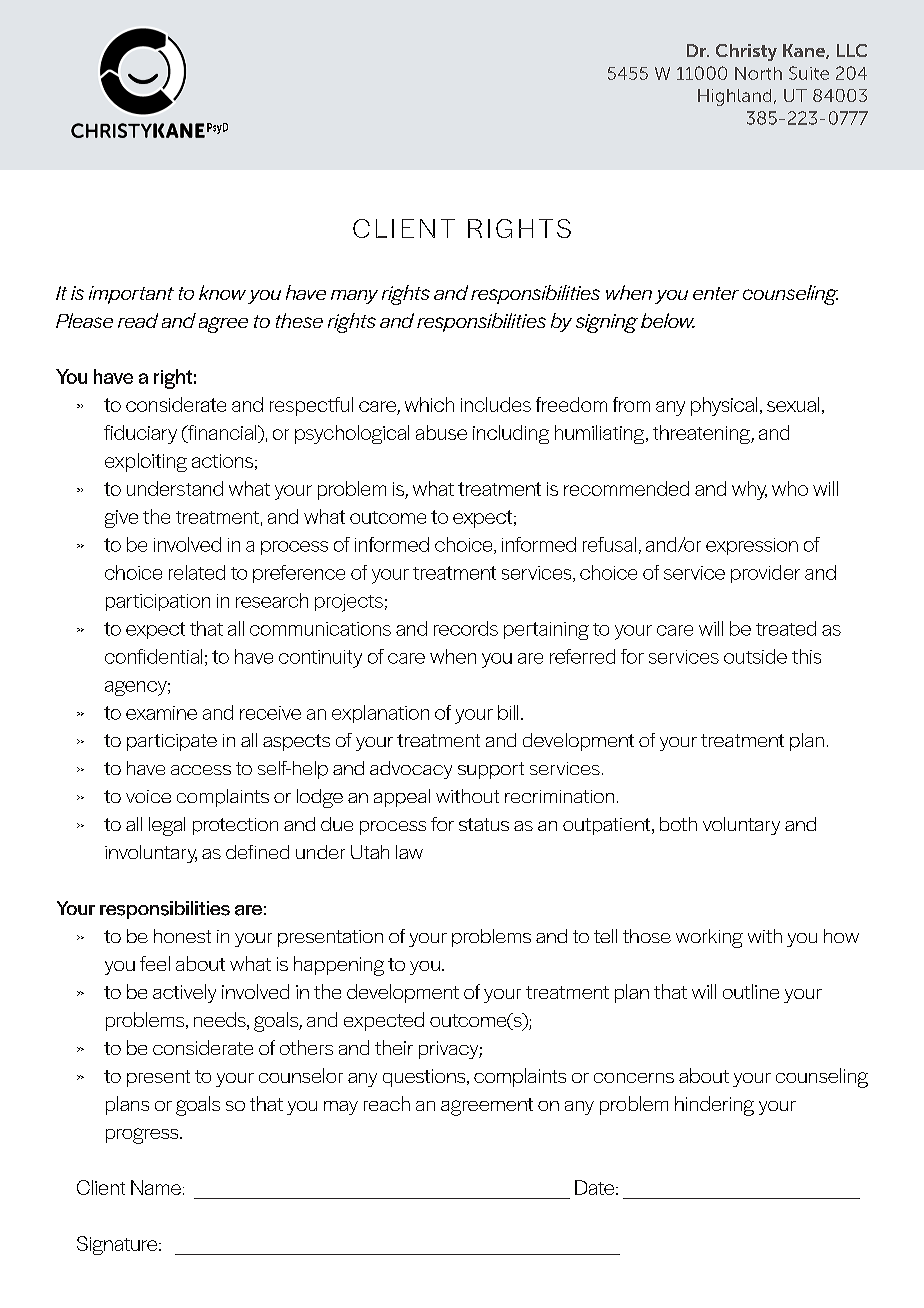 Image resolution: width=924 pixels, height=1308 pixels. I want to click on honest, so click(182, 936).
